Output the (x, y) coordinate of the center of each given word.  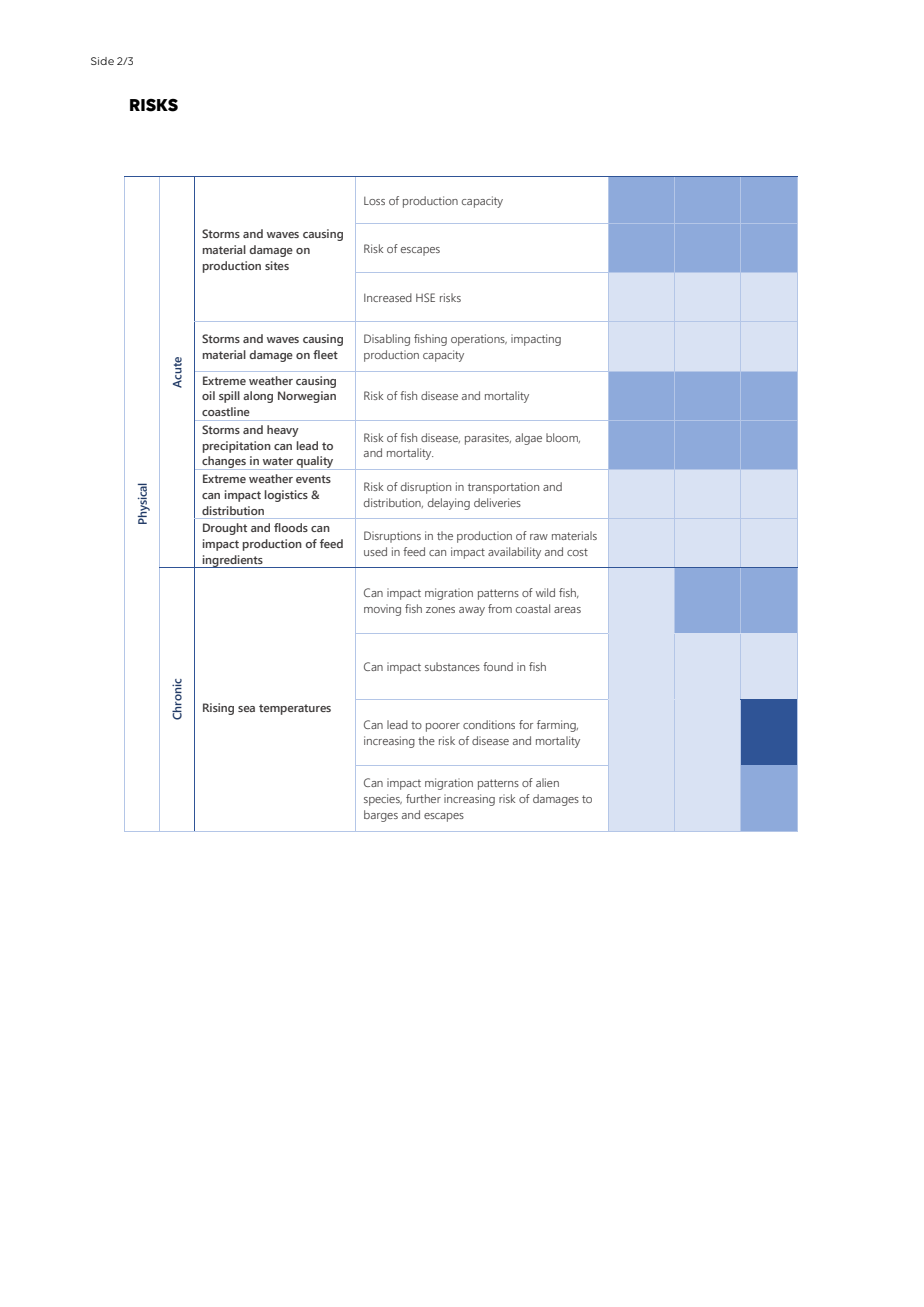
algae (528, 439)
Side (102, 61)
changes (224, 463)
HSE (425, 297)
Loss (374, 201)
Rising (218, 709)
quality (315, 463)
